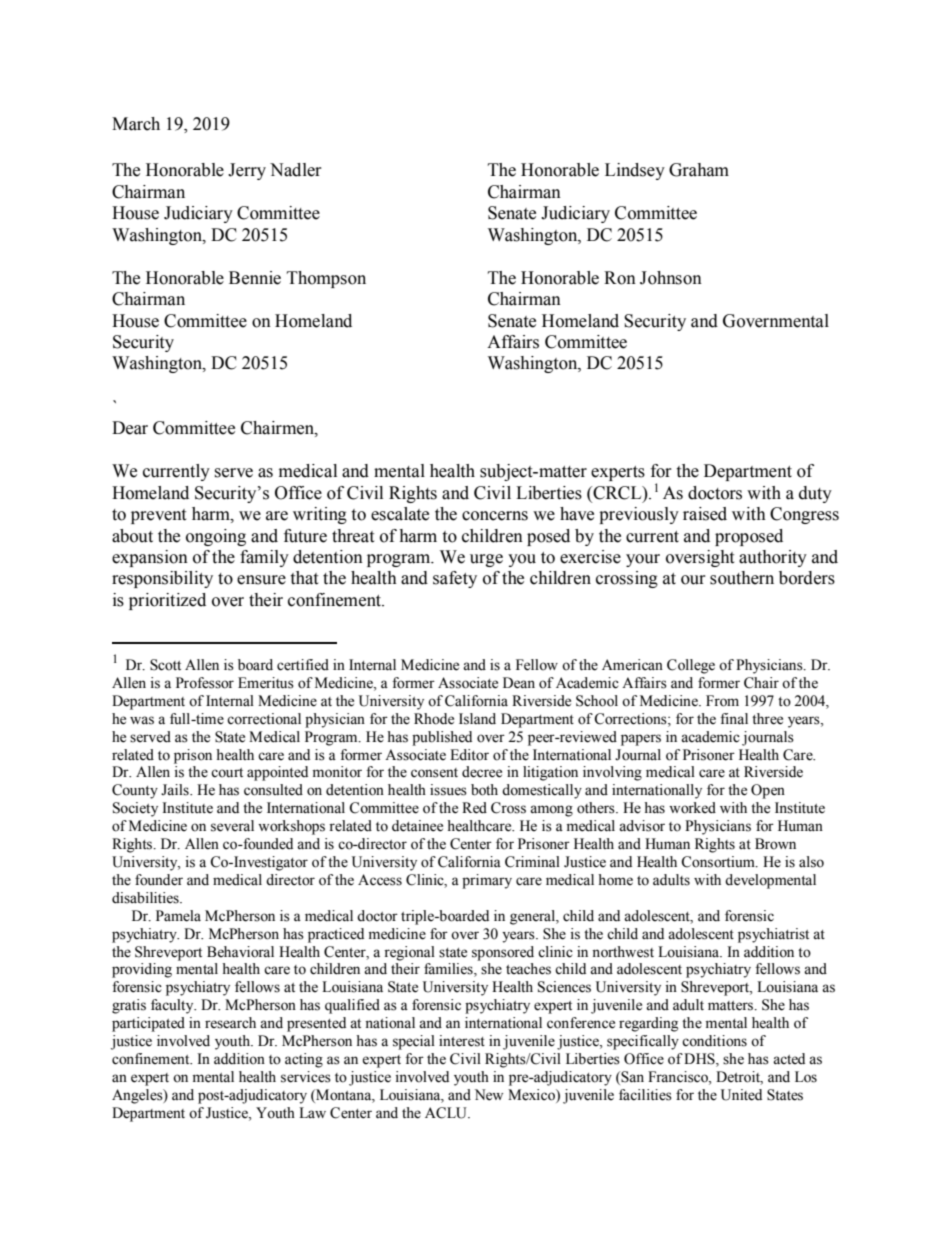 This screenshot has height=1233, width=952. Describe the element at coordinates (167, 601) in the screenshot. I see `prioritized` at that location.
